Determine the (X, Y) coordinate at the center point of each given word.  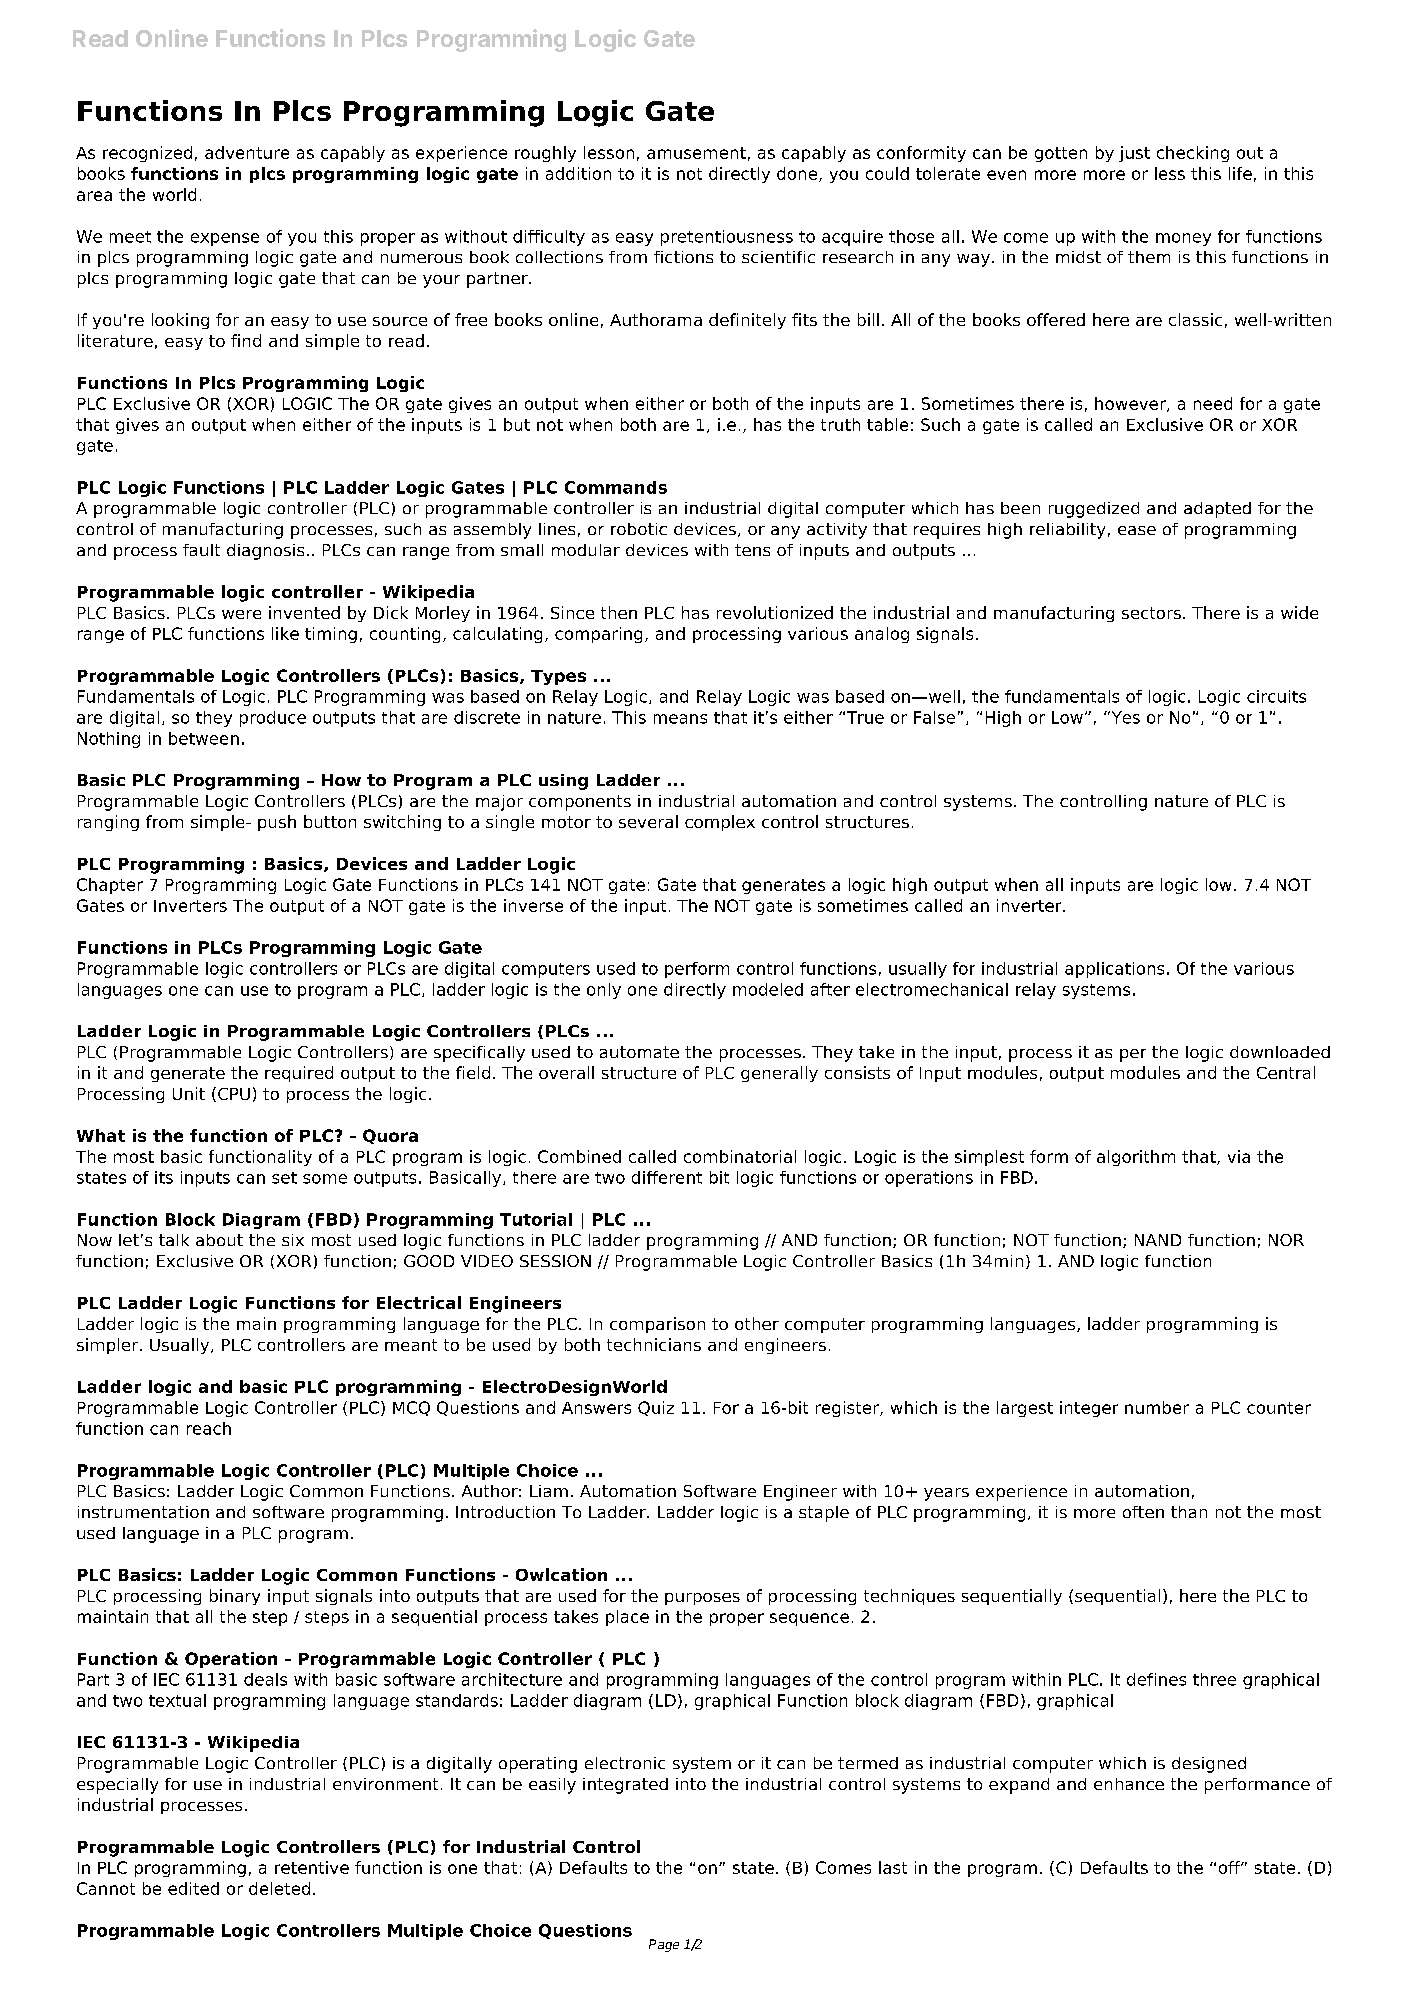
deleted (279, 1888)
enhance (1129, 1784)
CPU (234, 1094)
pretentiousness (727, 238)
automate (639, 1052)
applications (1114, 970)
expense (225, 239)
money (1183, 239)
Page (664, 1945)
